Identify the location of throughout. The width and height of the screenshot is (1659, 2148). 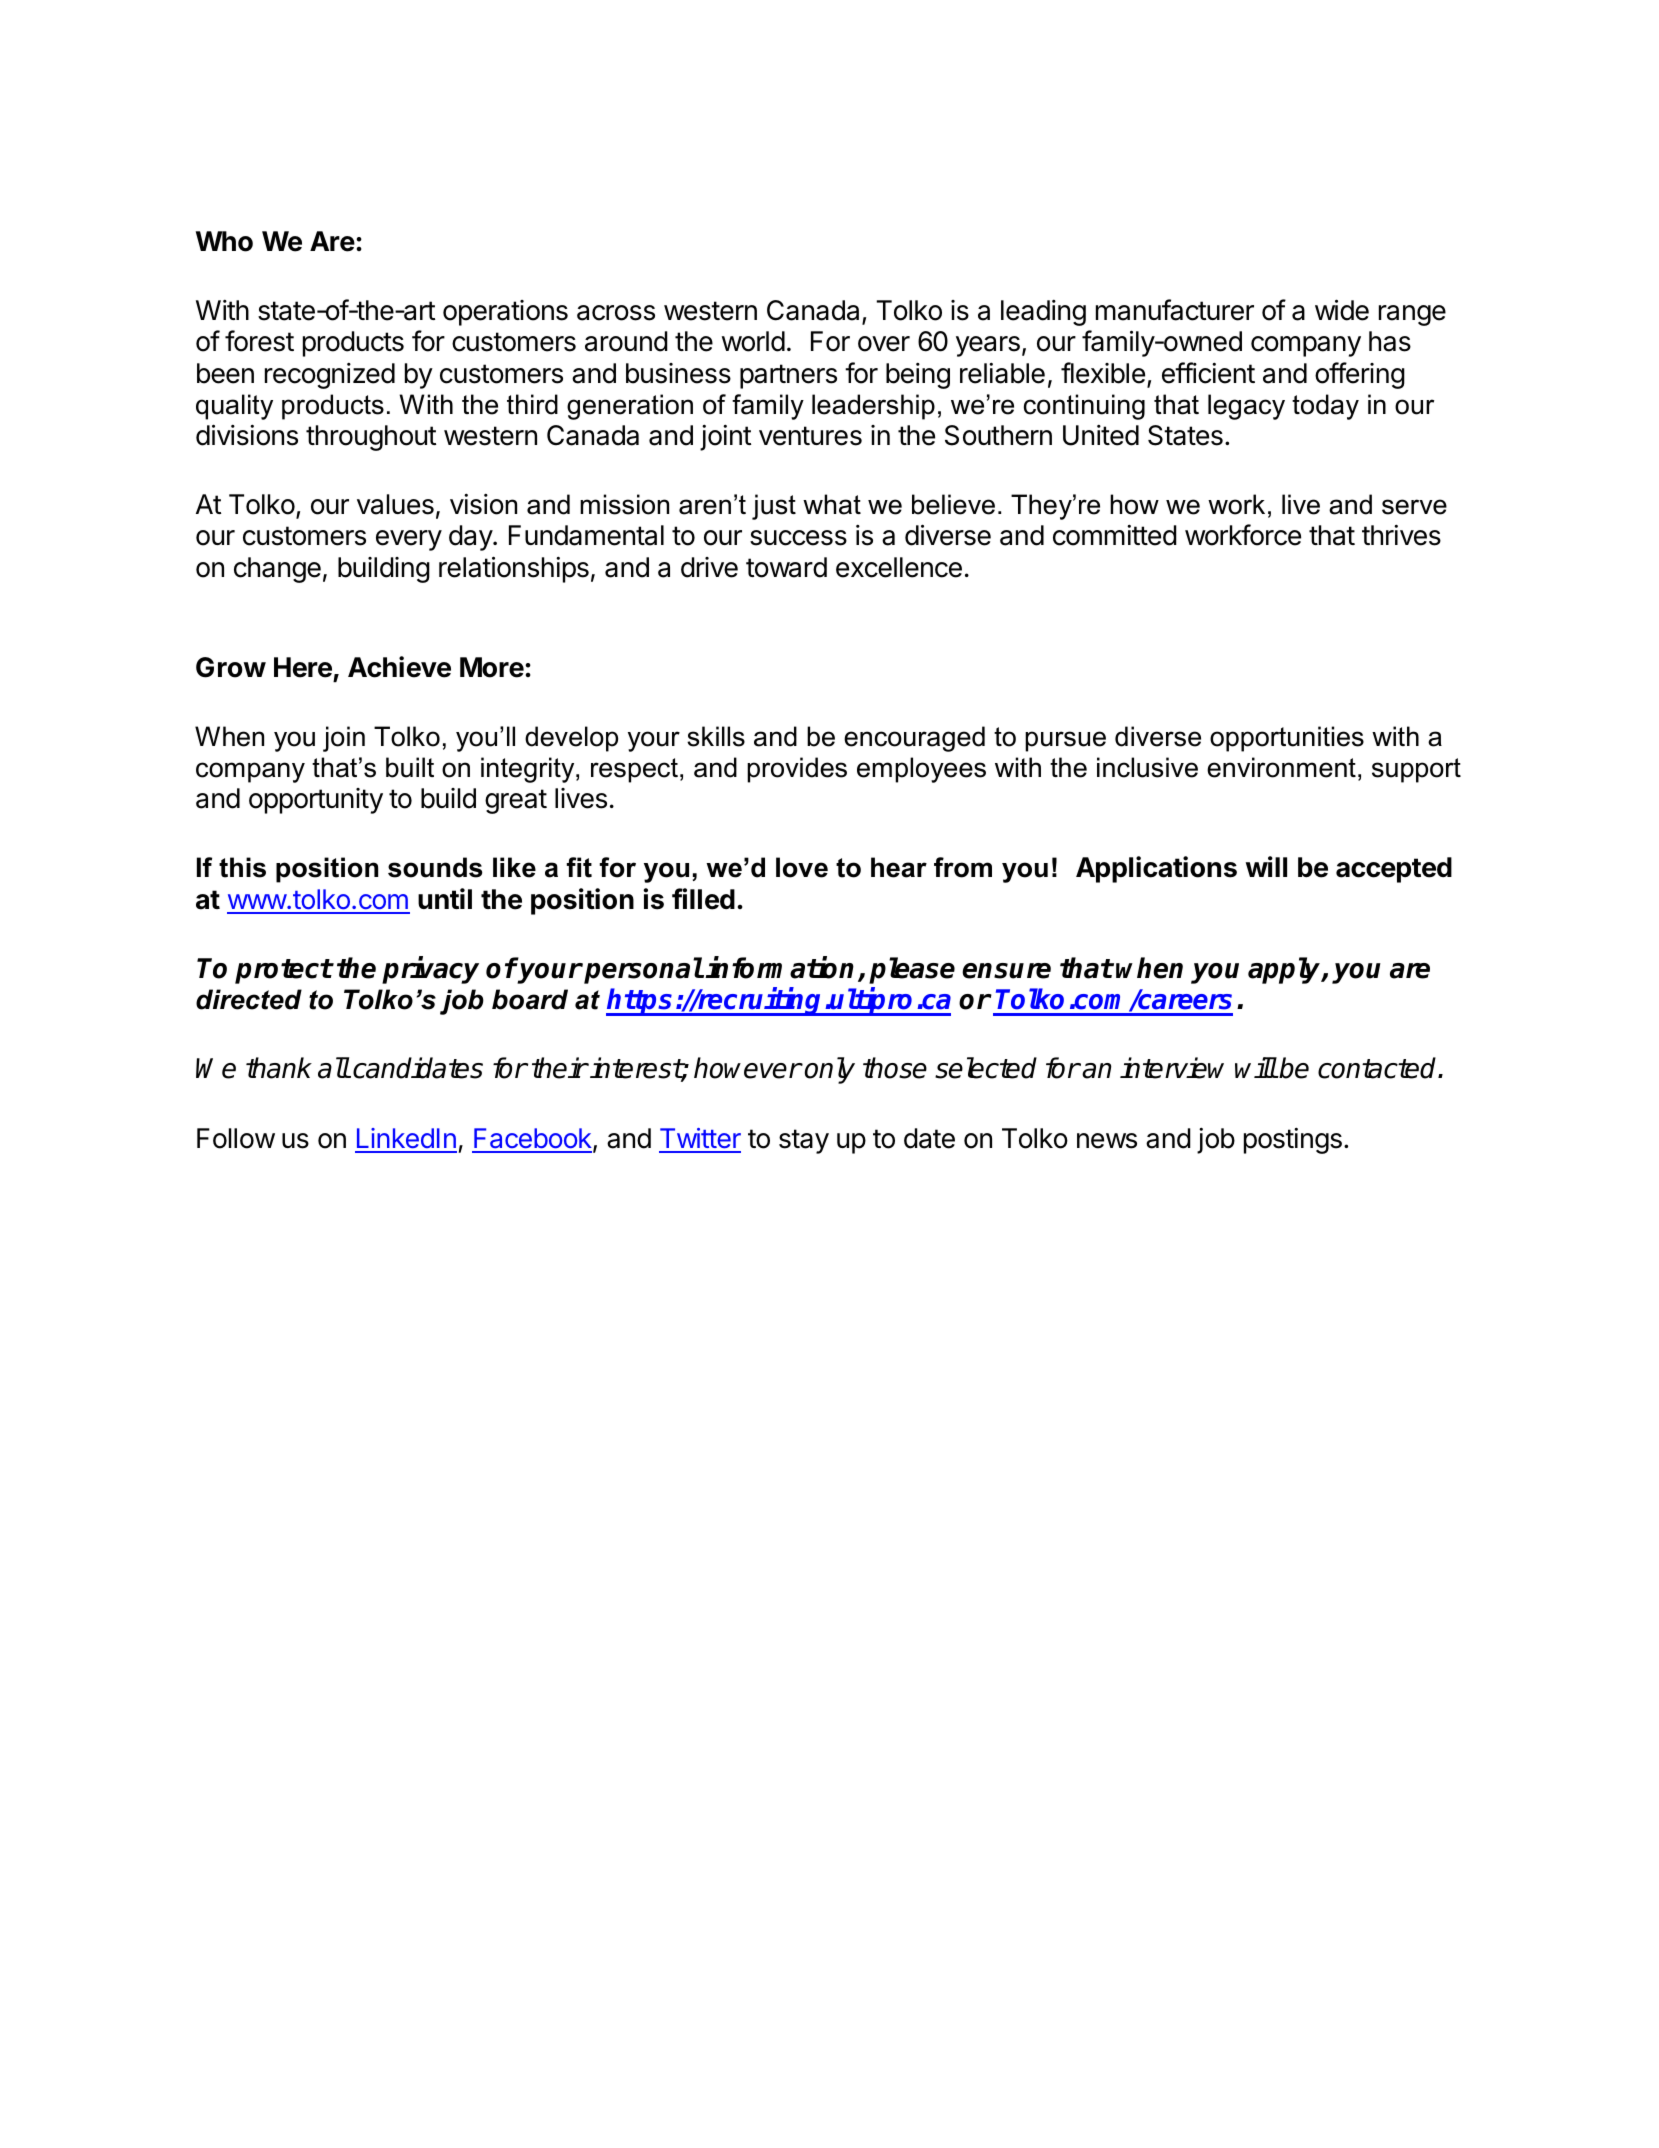
(371, 438).
